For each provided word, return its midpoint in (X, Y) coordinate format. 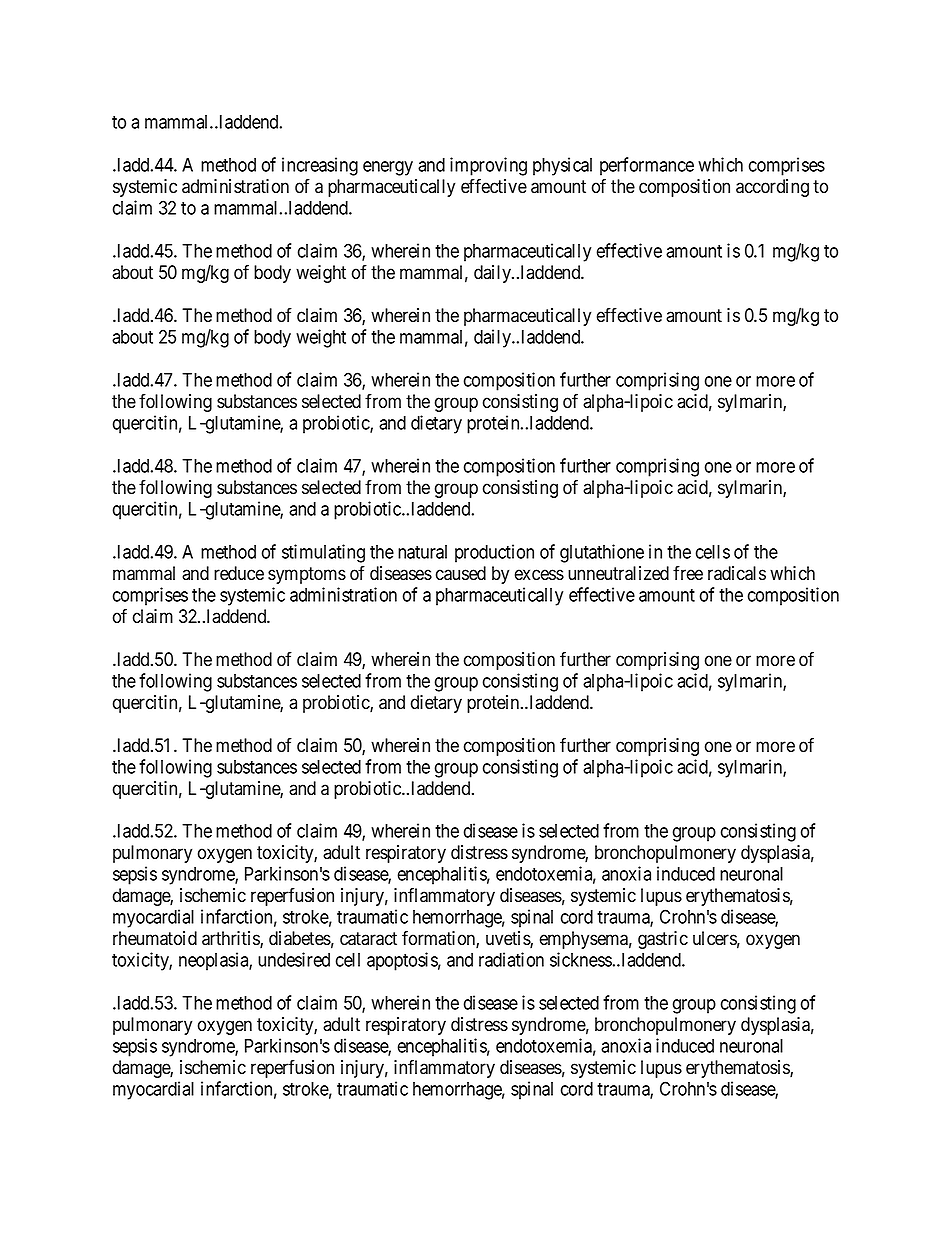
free (688, 573)
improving (488, 166)
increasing (320, 166)
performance (647, 166)
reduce (239, 573)
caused (461, 573)
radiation (511, 959)
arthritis (231, 939)
